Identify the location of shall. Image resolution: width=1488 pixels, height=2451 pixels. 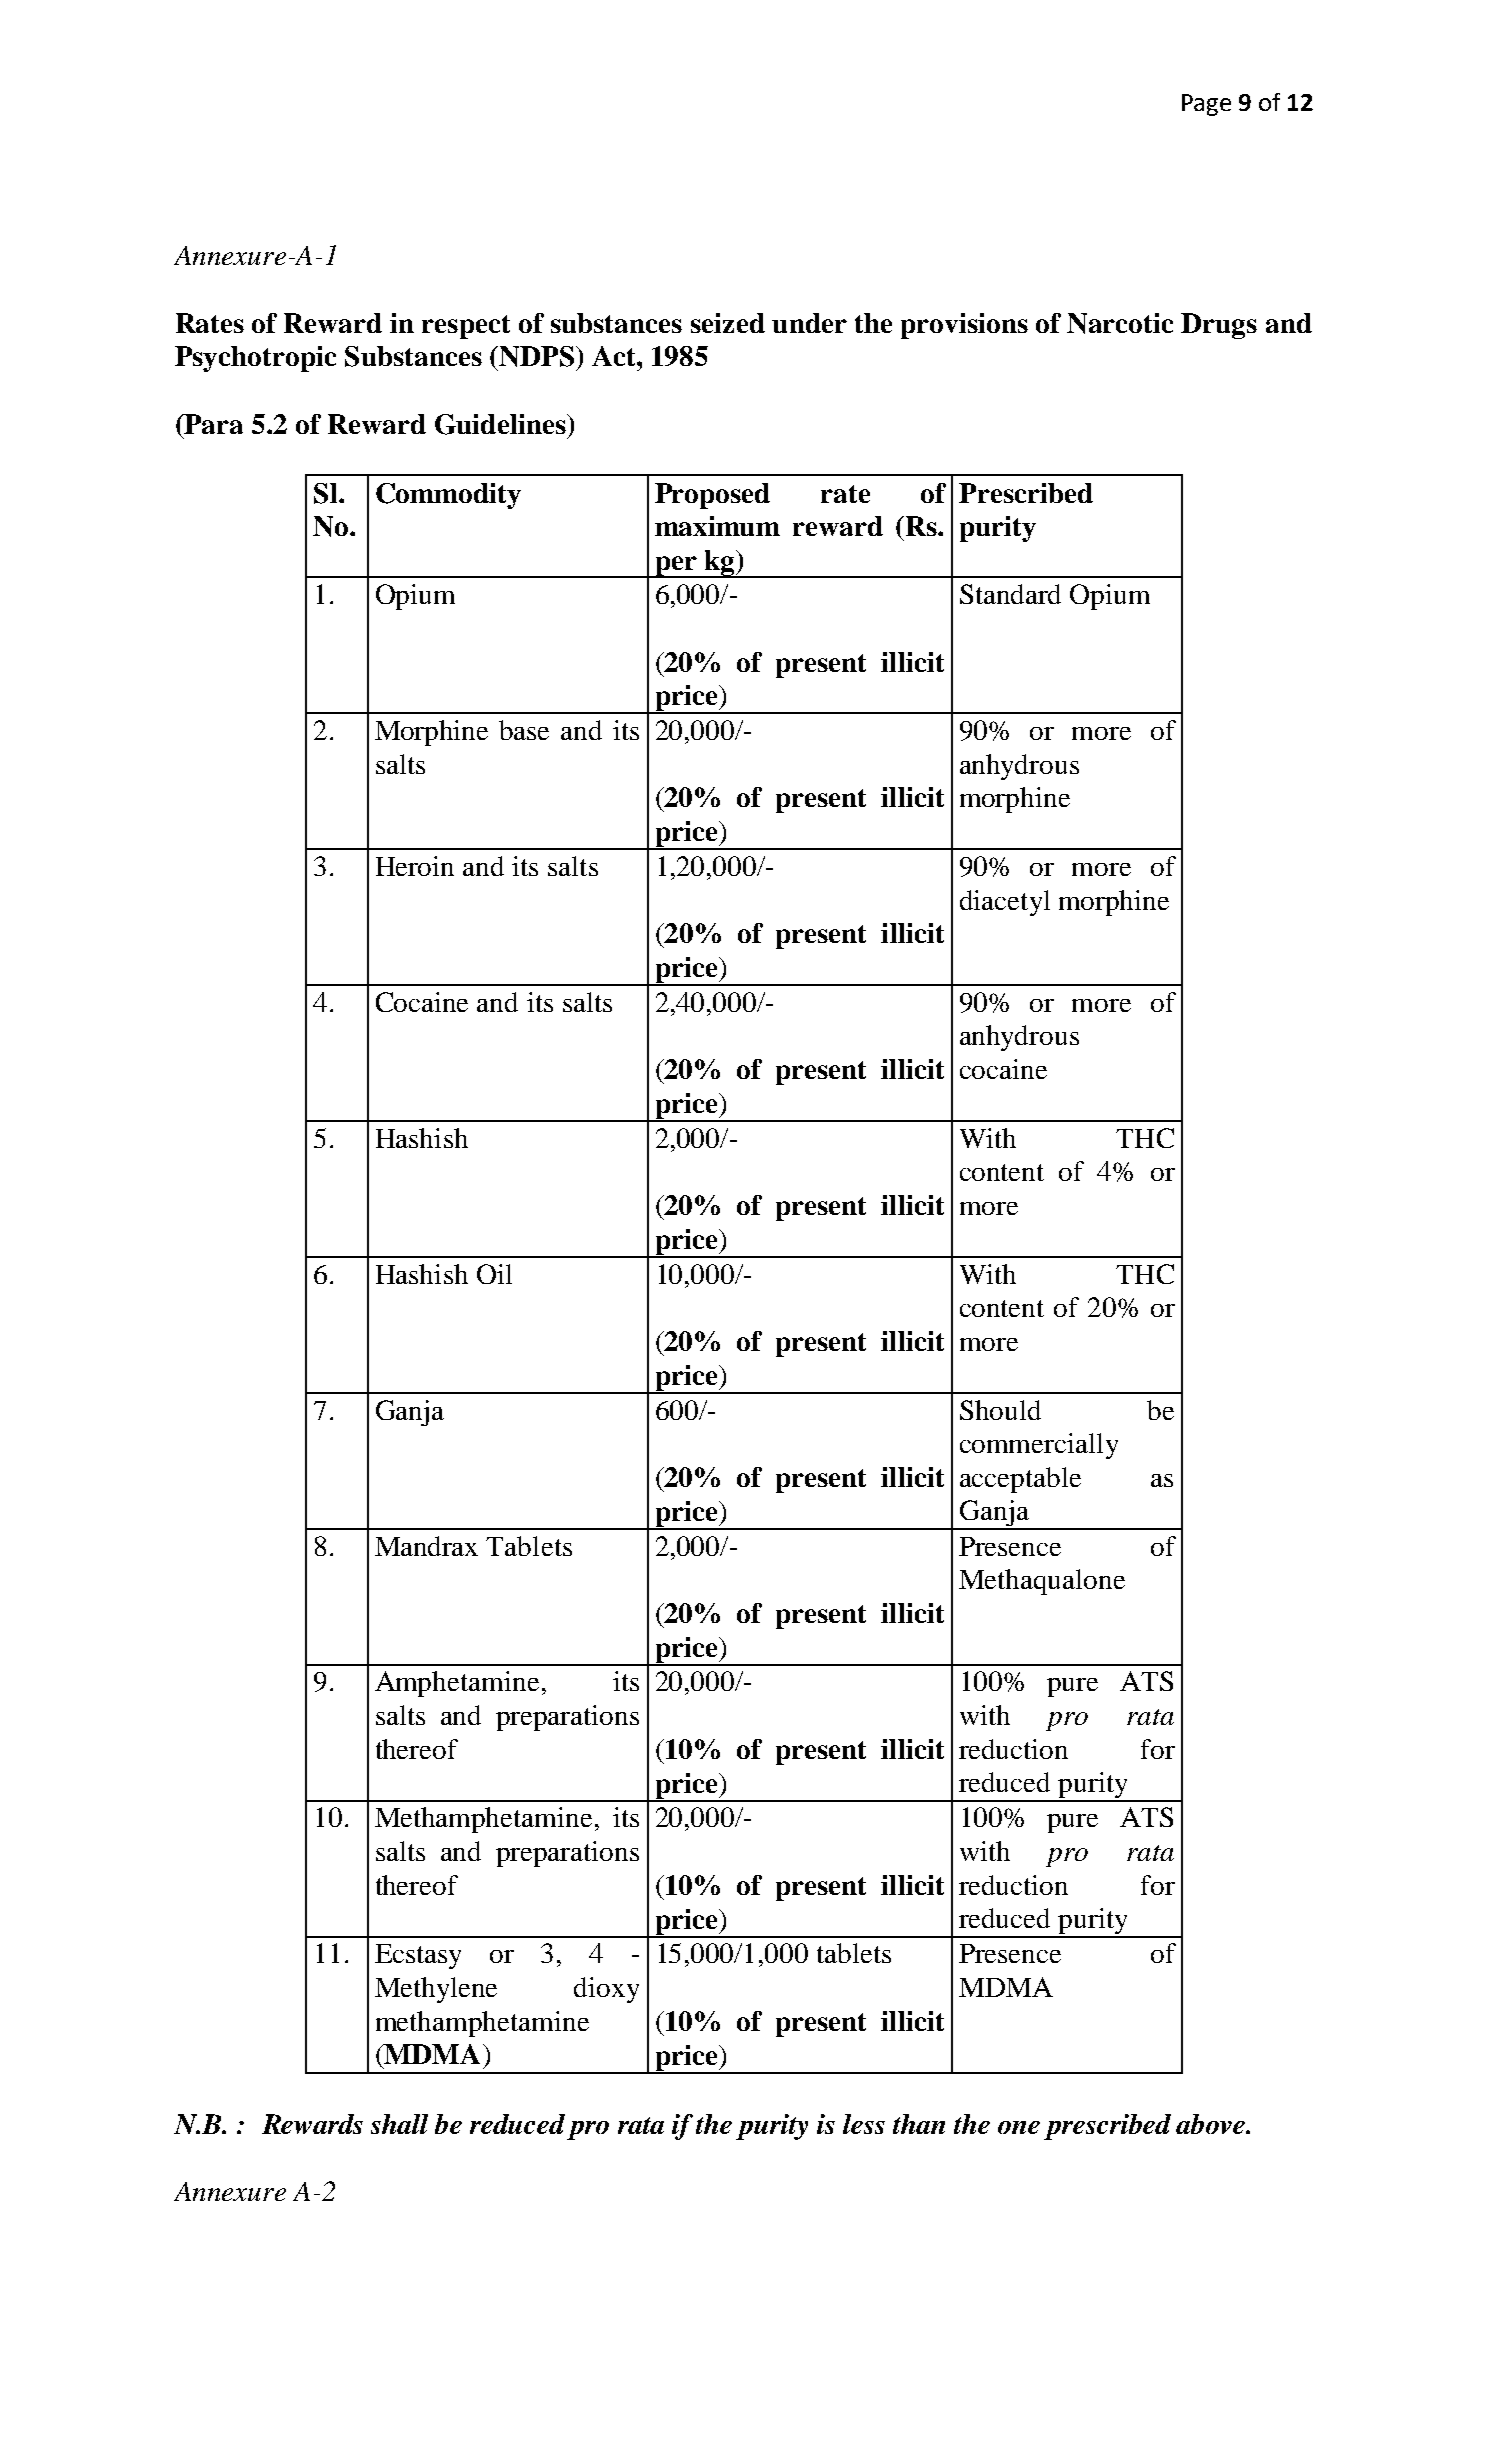
(399, 2124).
